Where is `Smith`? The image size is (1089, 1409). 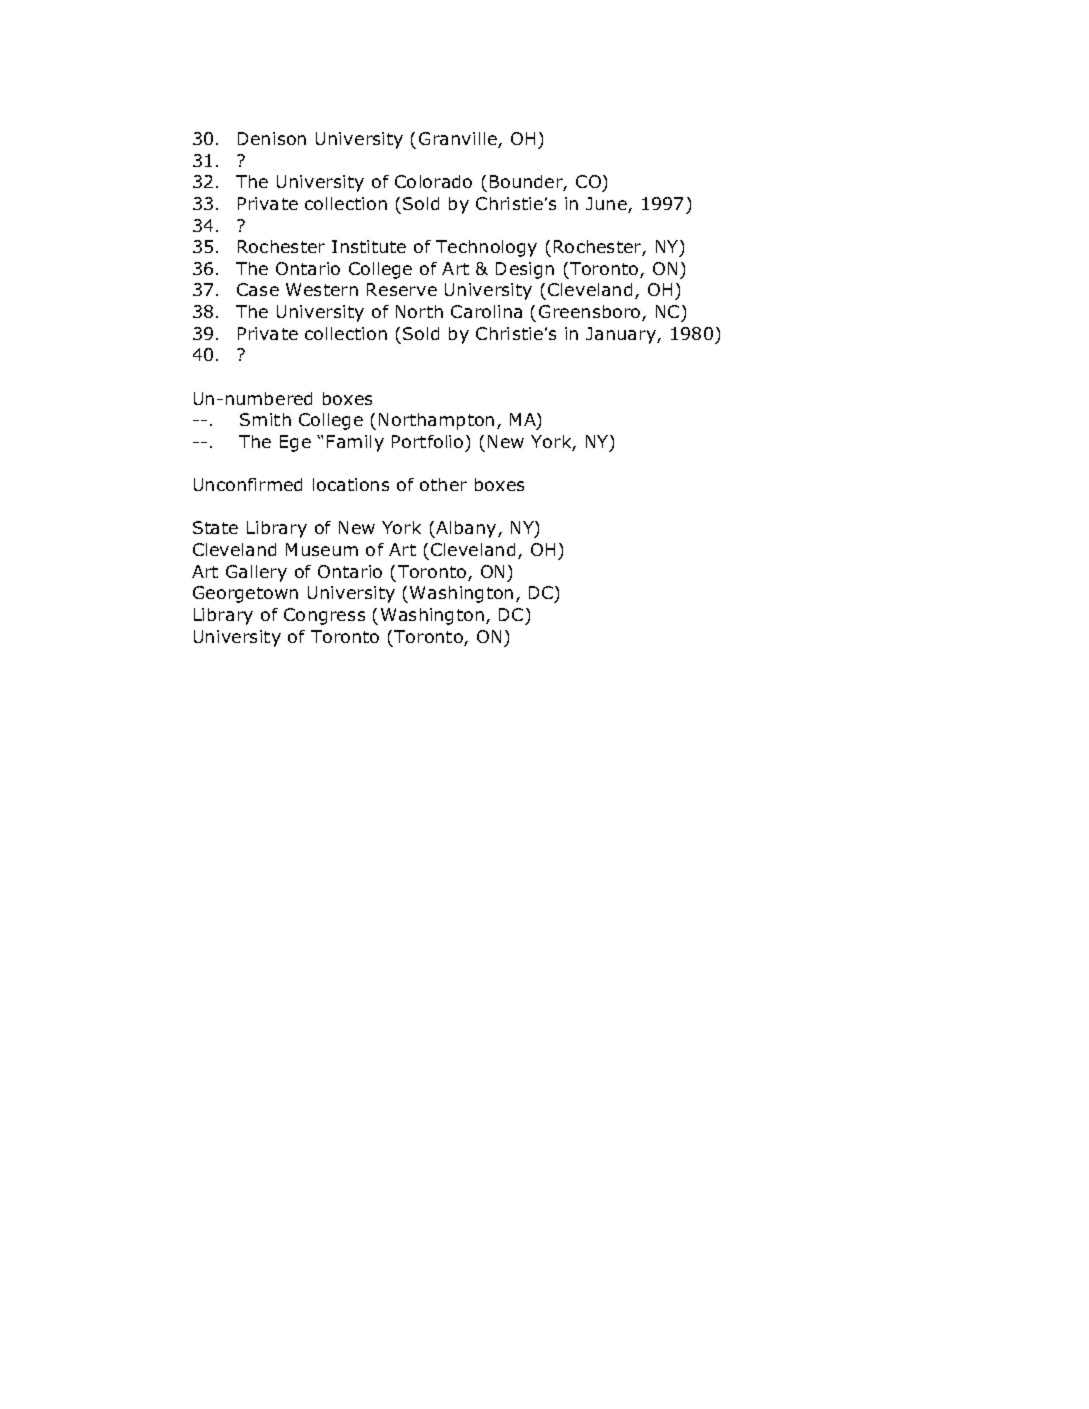
Smith is located at coordinates (265, 419).
